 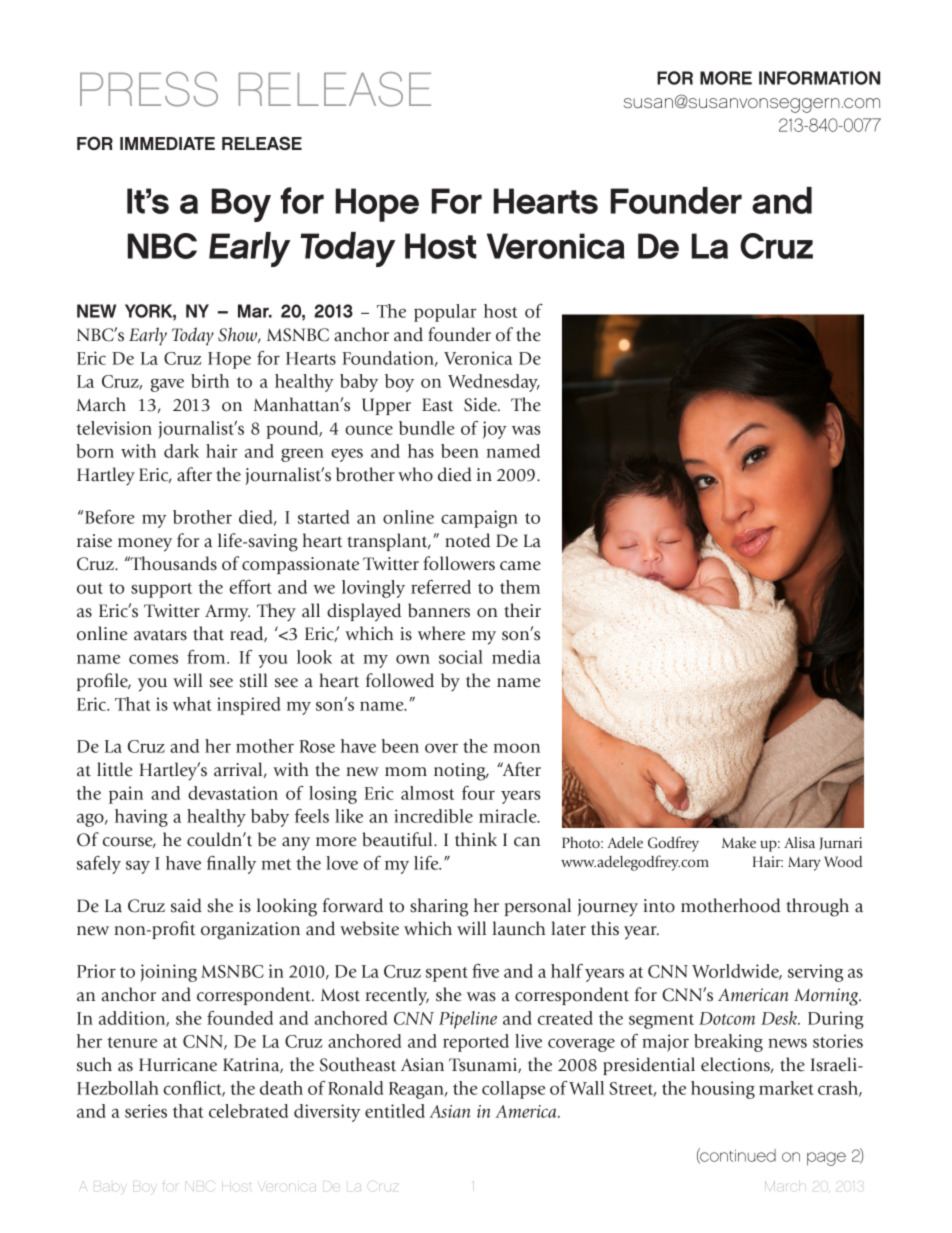 What do you see at coordinates (445, 313) in the screenshot?
I see `popular` at bounding box center [445, 313].
